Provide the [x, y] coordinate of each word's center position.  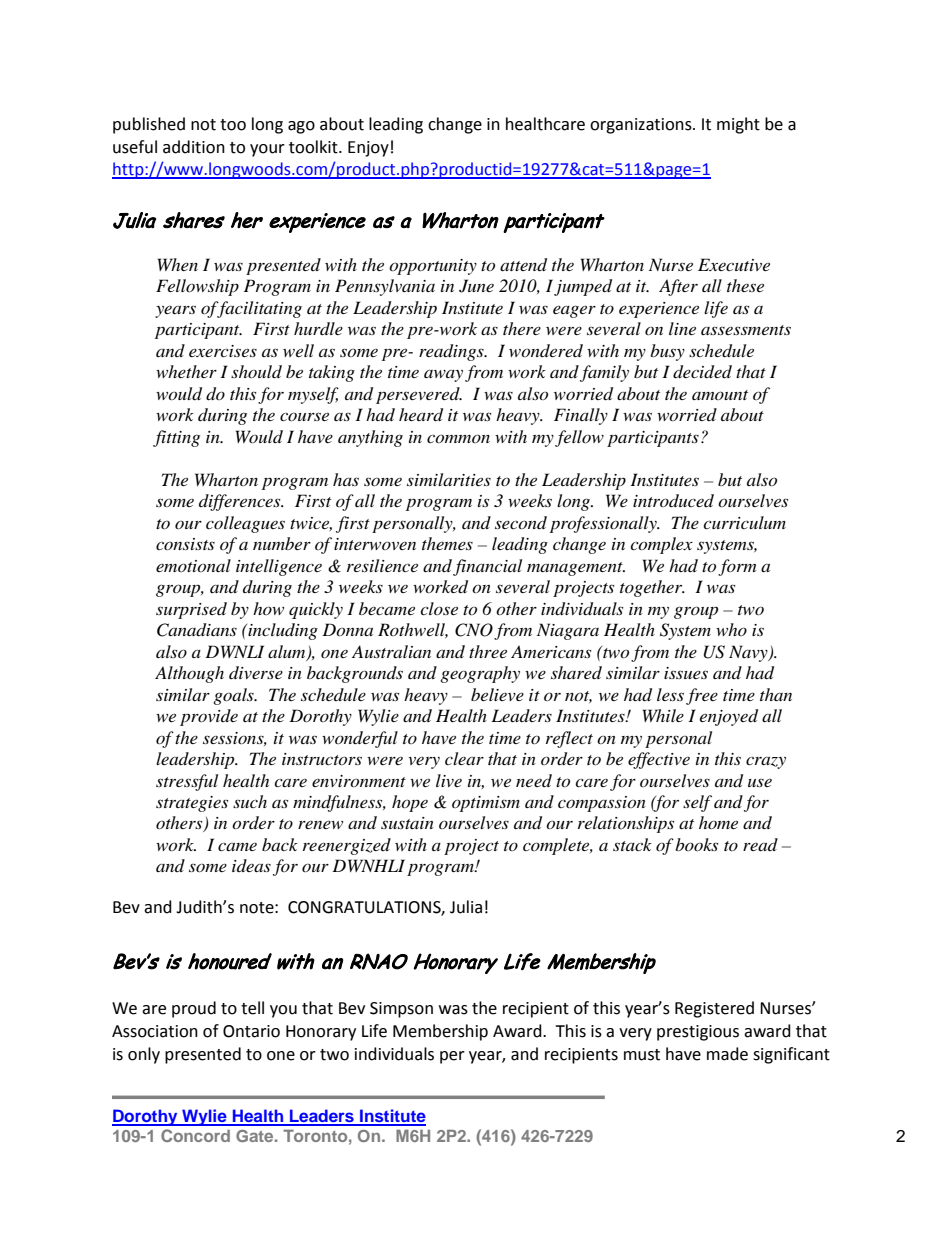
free [702, 696]
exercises [223, 351]
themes [447, 543]
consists [185, 544]
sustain [407, 823]
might [738, 125]
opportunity [433, 267]
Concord [195, 1135]
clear [464, 758]
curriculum [744, 522]
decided [702, 372]
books [696, 844]
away [443, 376]
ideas [251, 865]
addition [194, 147]
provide [209, 717]
